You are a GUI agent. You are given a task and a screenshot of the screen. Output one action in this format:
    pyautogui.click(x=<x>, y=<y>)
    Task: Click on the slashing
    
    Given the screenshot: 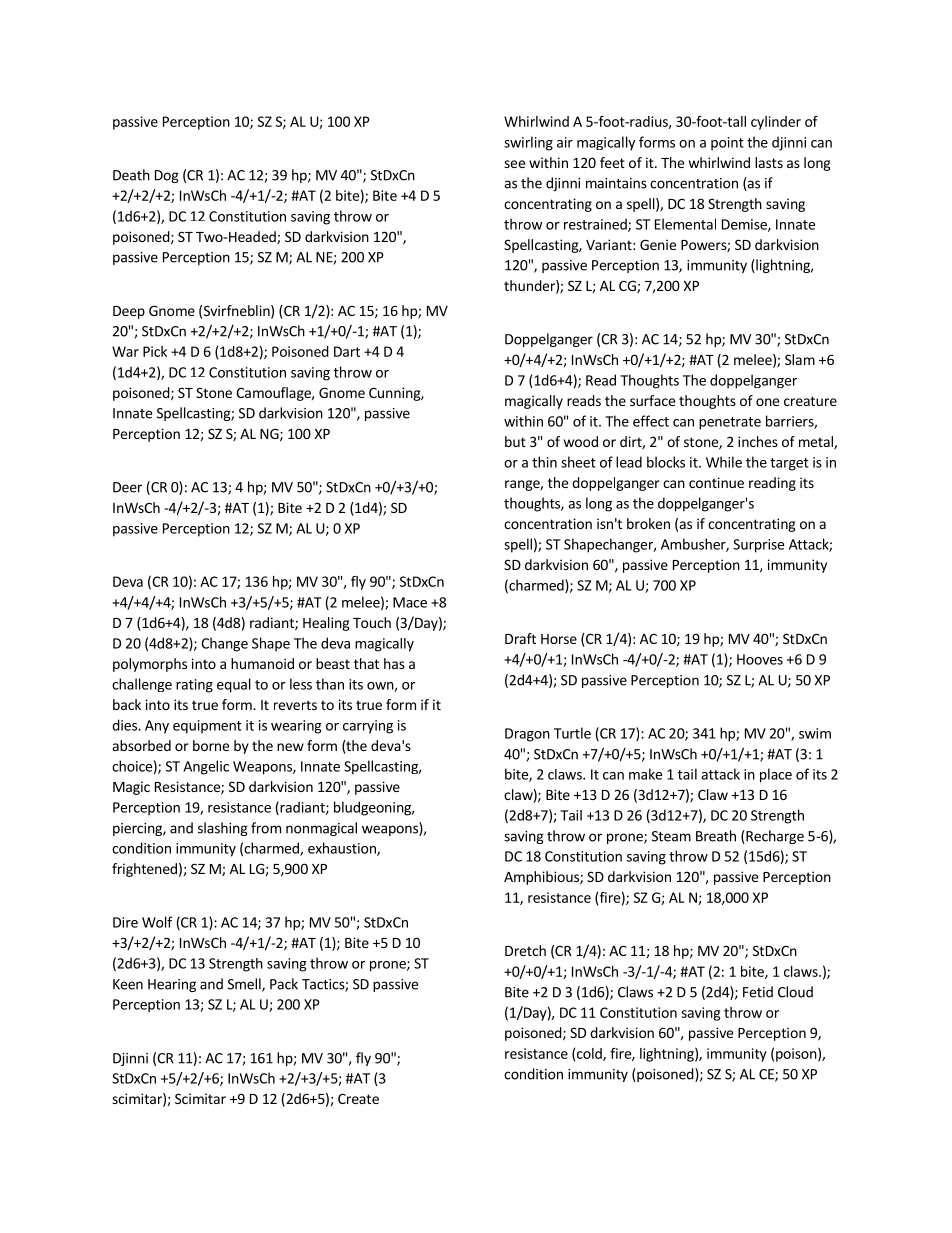 What is the action you would take?
    pyautogui.click(x=223, y=829)
